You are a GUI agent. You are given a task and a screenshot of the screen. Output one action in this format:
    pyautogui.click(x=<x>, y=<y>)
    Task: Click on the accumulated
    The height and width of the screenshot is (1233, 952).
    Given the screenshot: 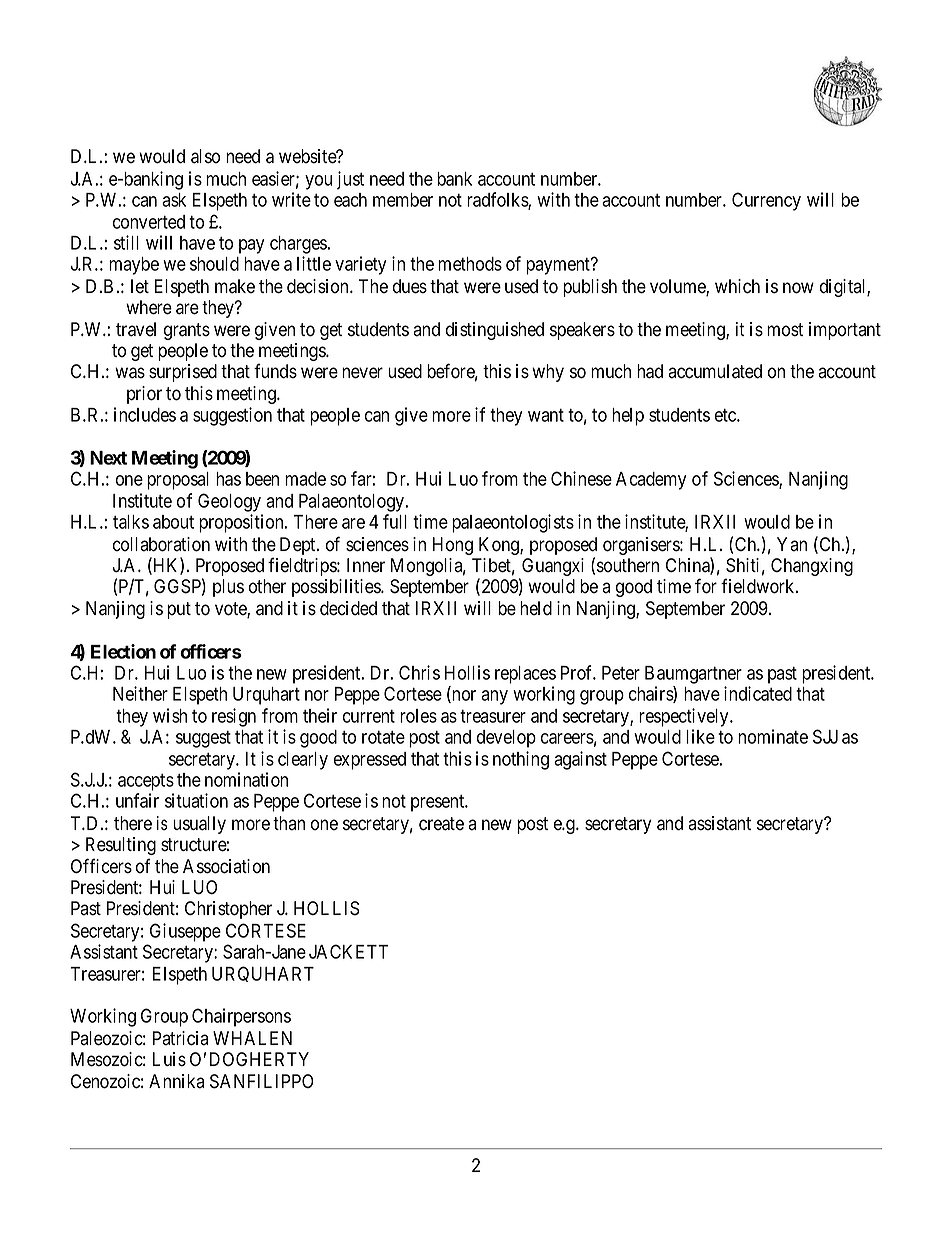 What is the action you would take?
    pyautogui.click(x=715, y=371)
